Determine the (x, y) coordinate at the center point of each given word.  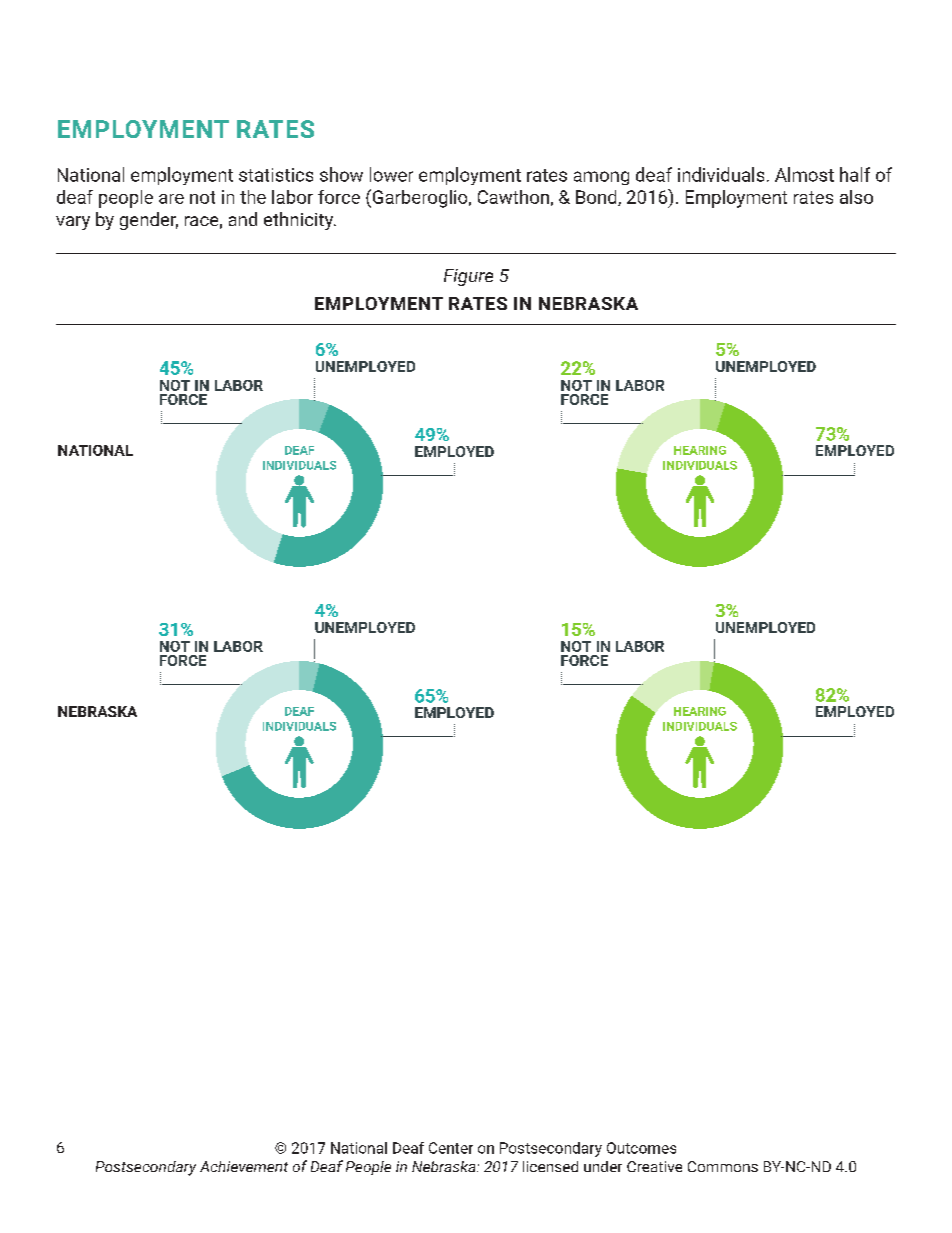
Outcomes (641, 1148)
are (171, 199)
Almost (804, 174)
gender (149, 221)
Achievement (244, 1166)
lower (391, 174)
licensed (550, 1166)
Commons (723, 1166)
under (603, 1166)
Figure (468, 277)
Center (451, 1148)
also (856, 197)
